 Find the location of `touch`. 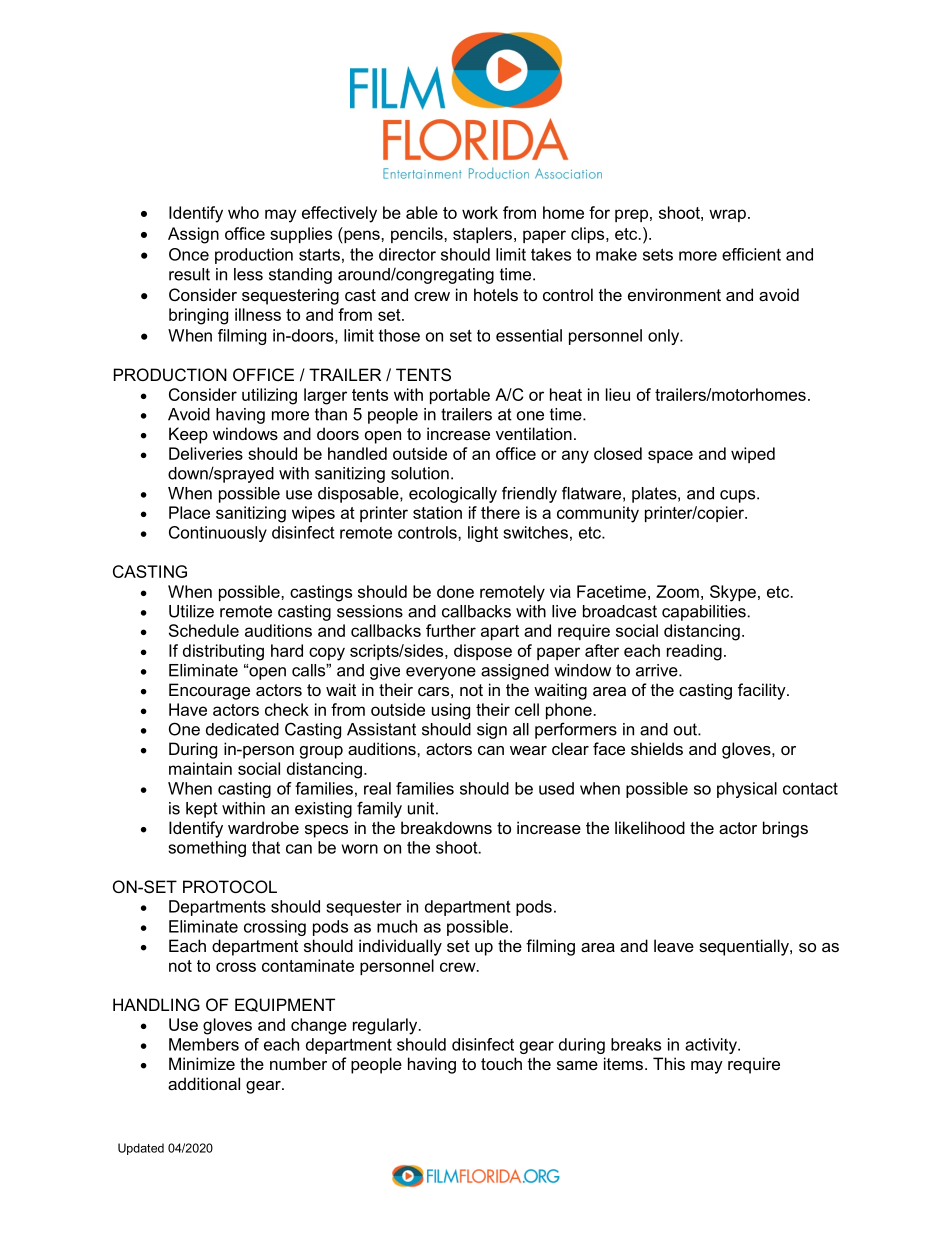

touch is located at coordinates (501, 1063).
